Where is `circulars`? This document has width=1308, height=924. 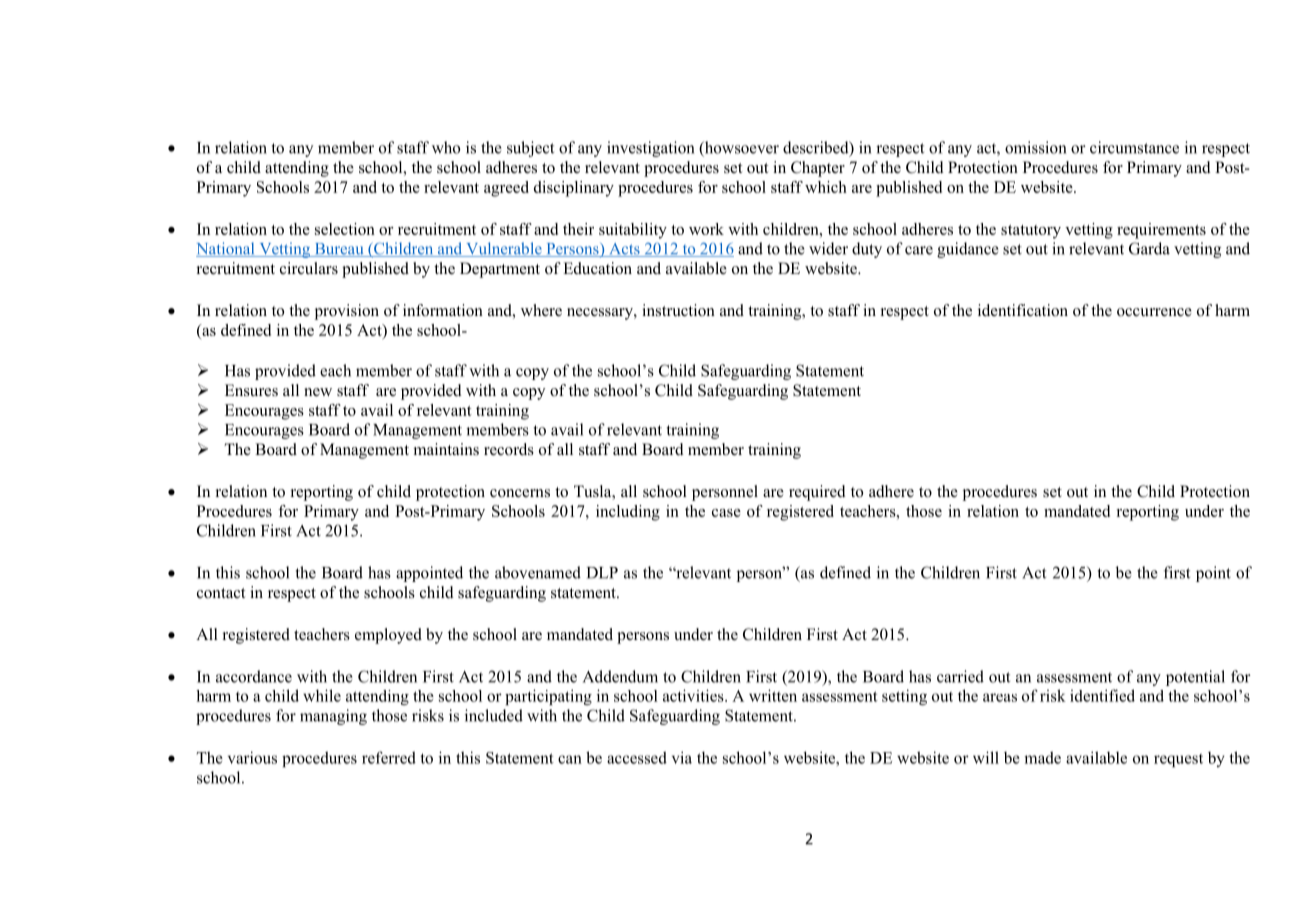
circulars is located at coordinates (309, 268).
